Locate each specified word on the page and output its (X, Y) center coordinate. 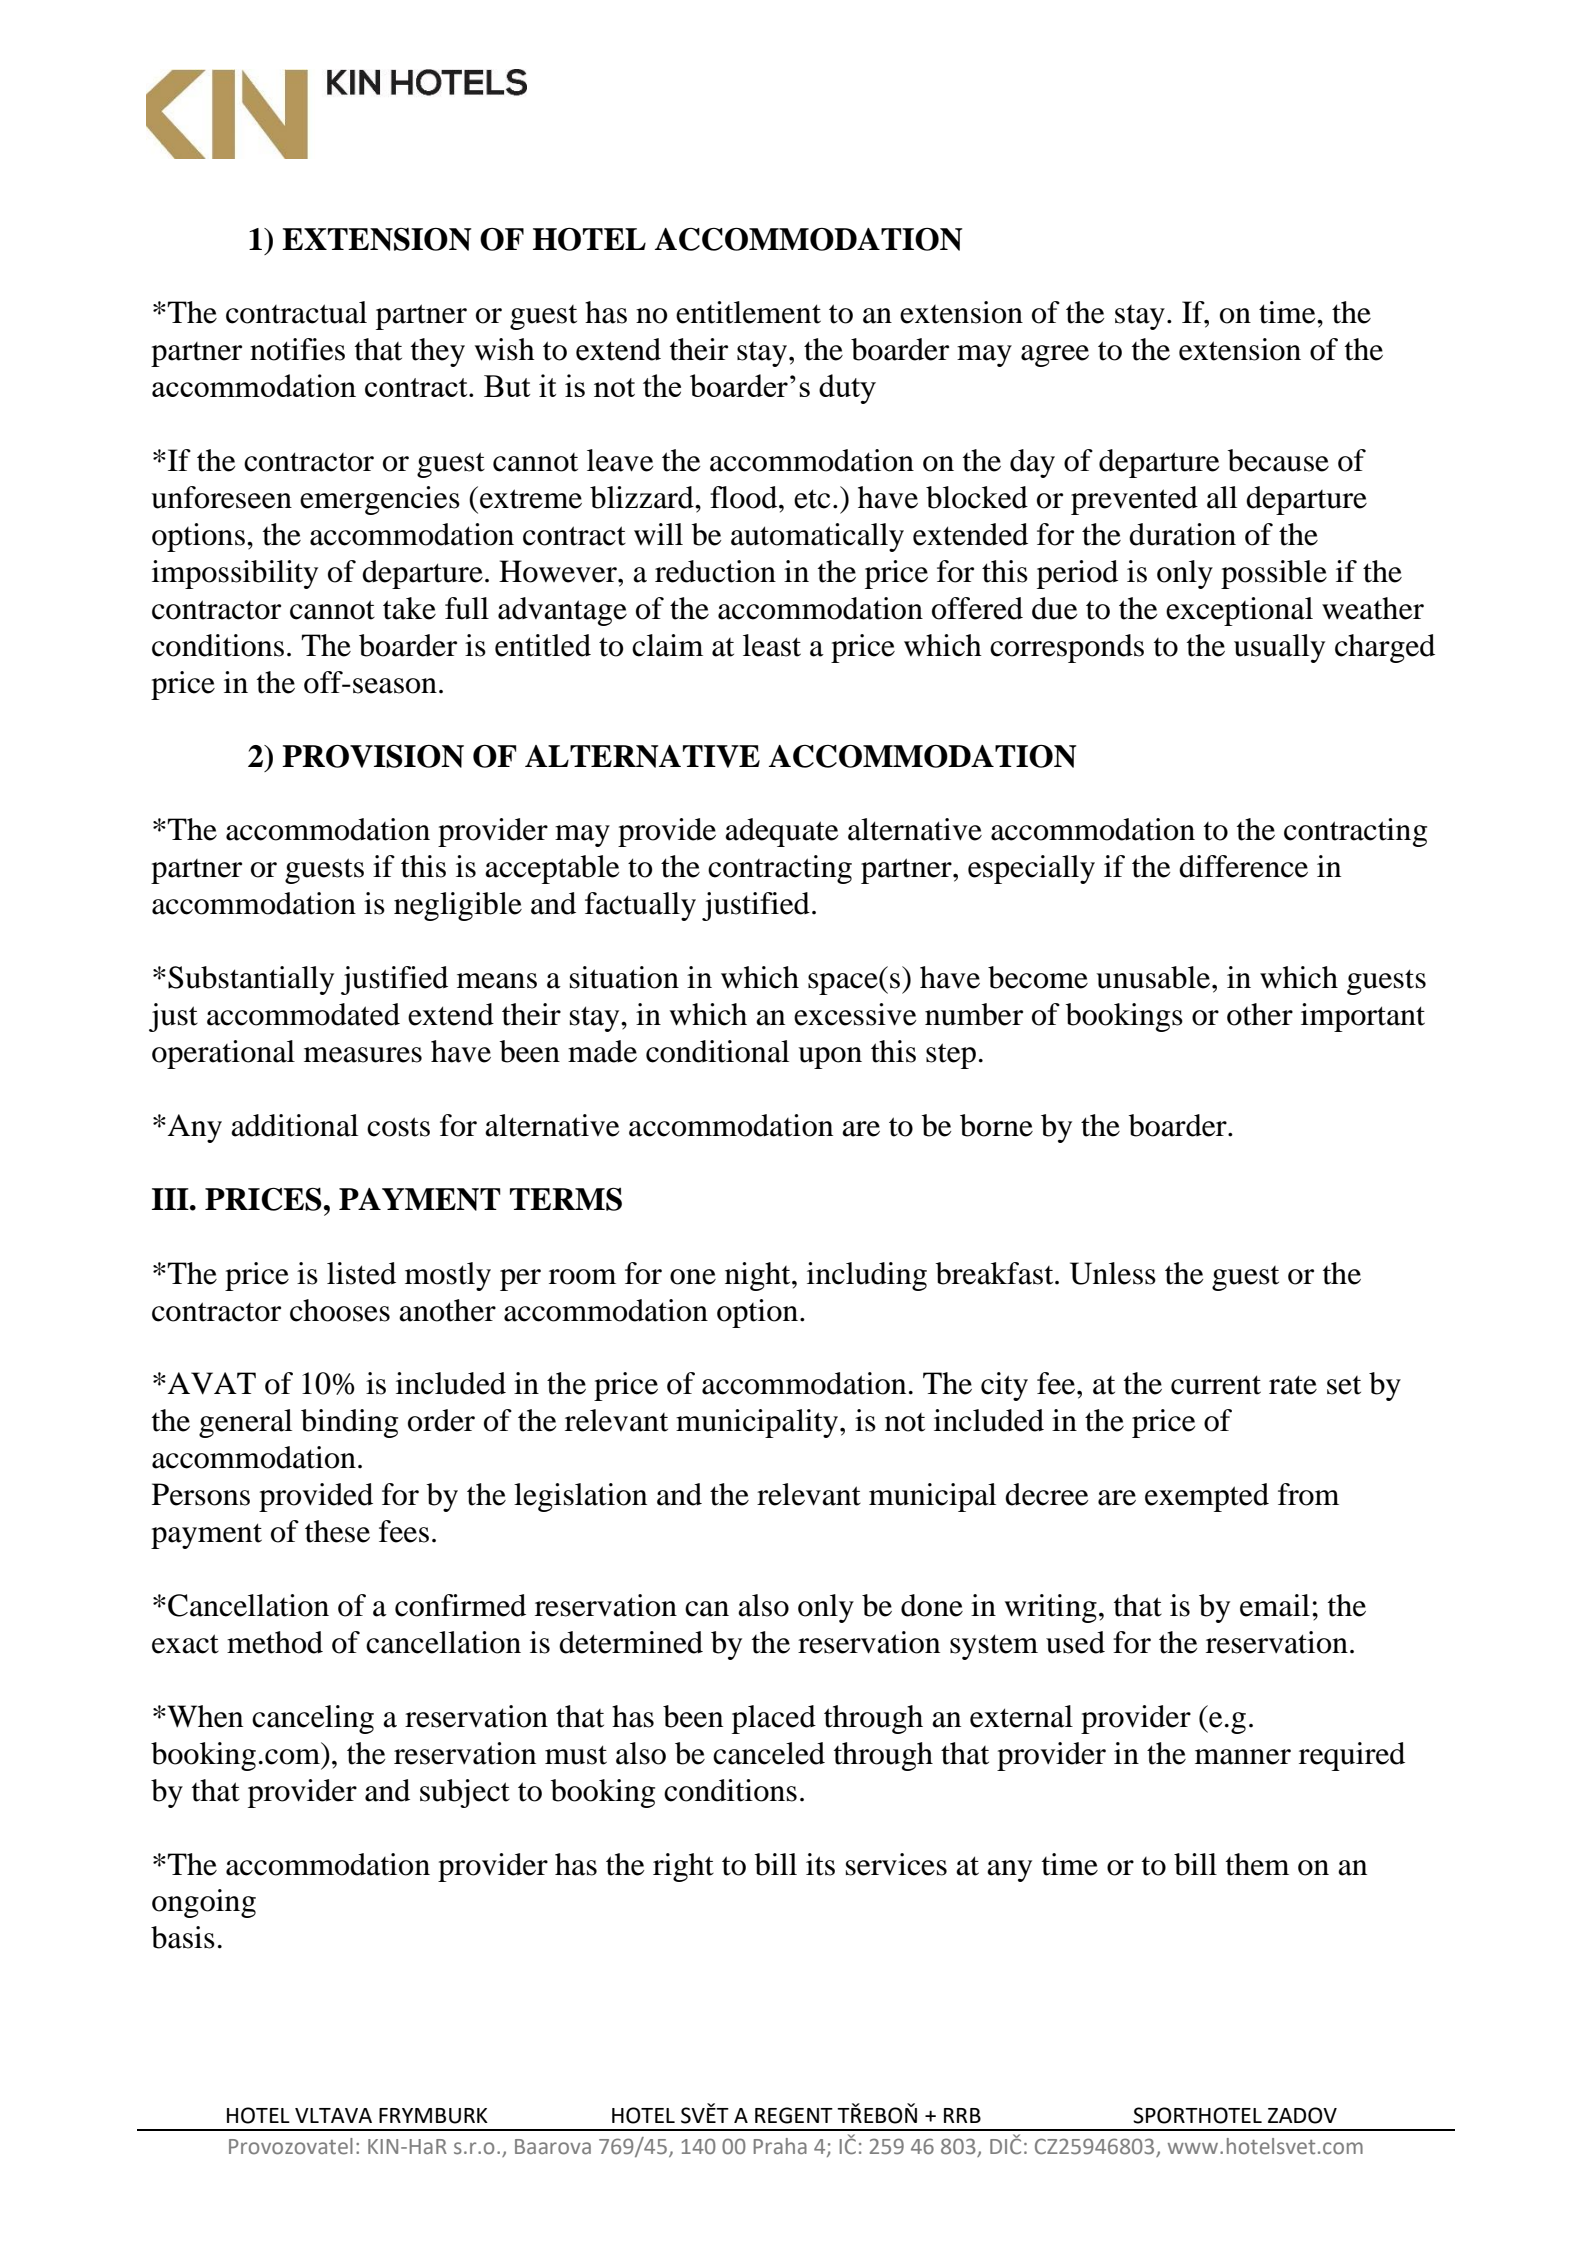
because (1278, 460)
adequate (782, 832)
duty (847, 389)
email (1275, 1605)
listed (361, 1273)
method (275, 1642)
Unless (1113, 1273)
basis (183, 1937)
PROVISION (373, 756)
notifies (297, 349)
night (759, 1276)
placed (774, 1719)
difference (1243, 866)
